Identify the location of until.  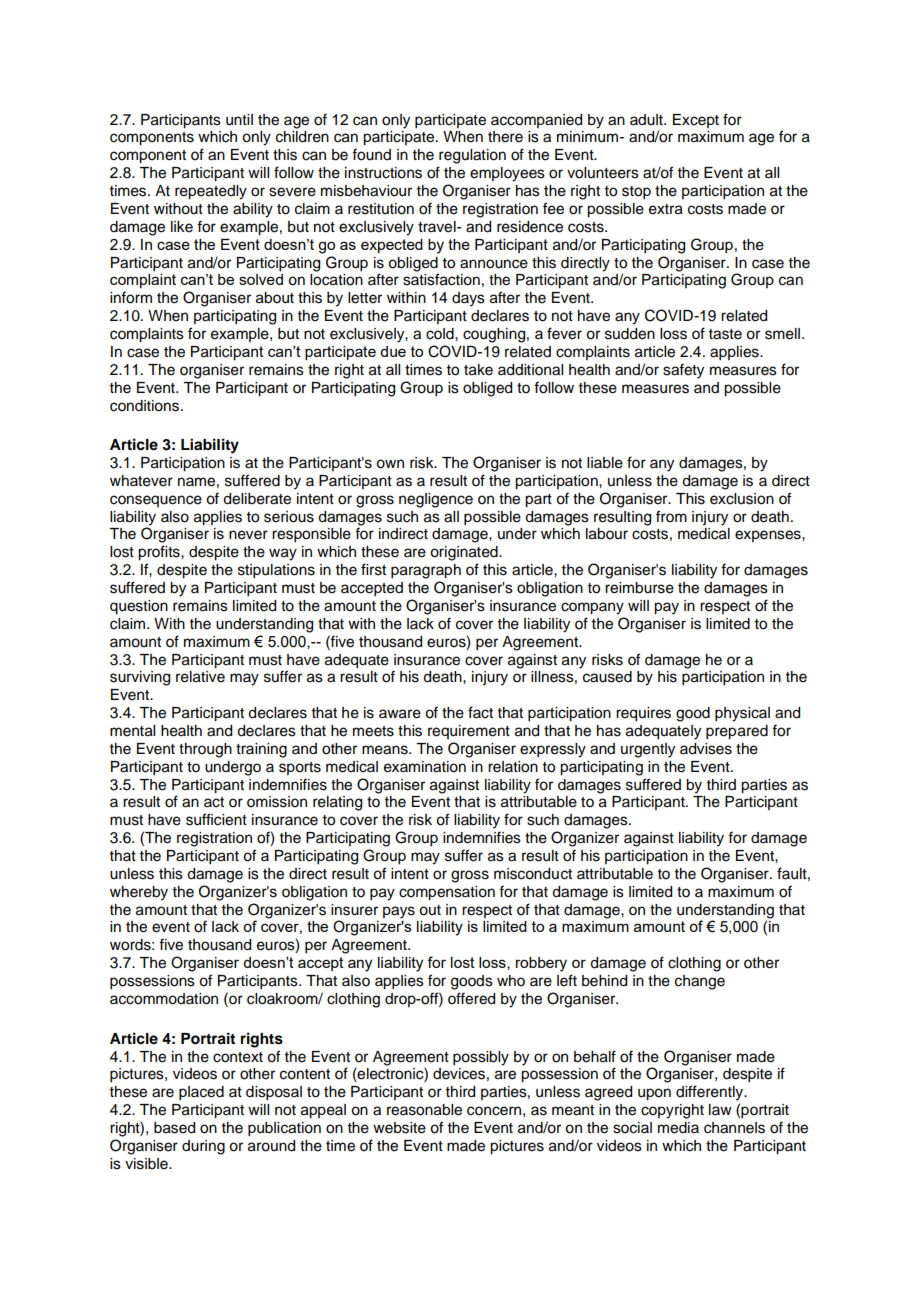
(239, 120).
